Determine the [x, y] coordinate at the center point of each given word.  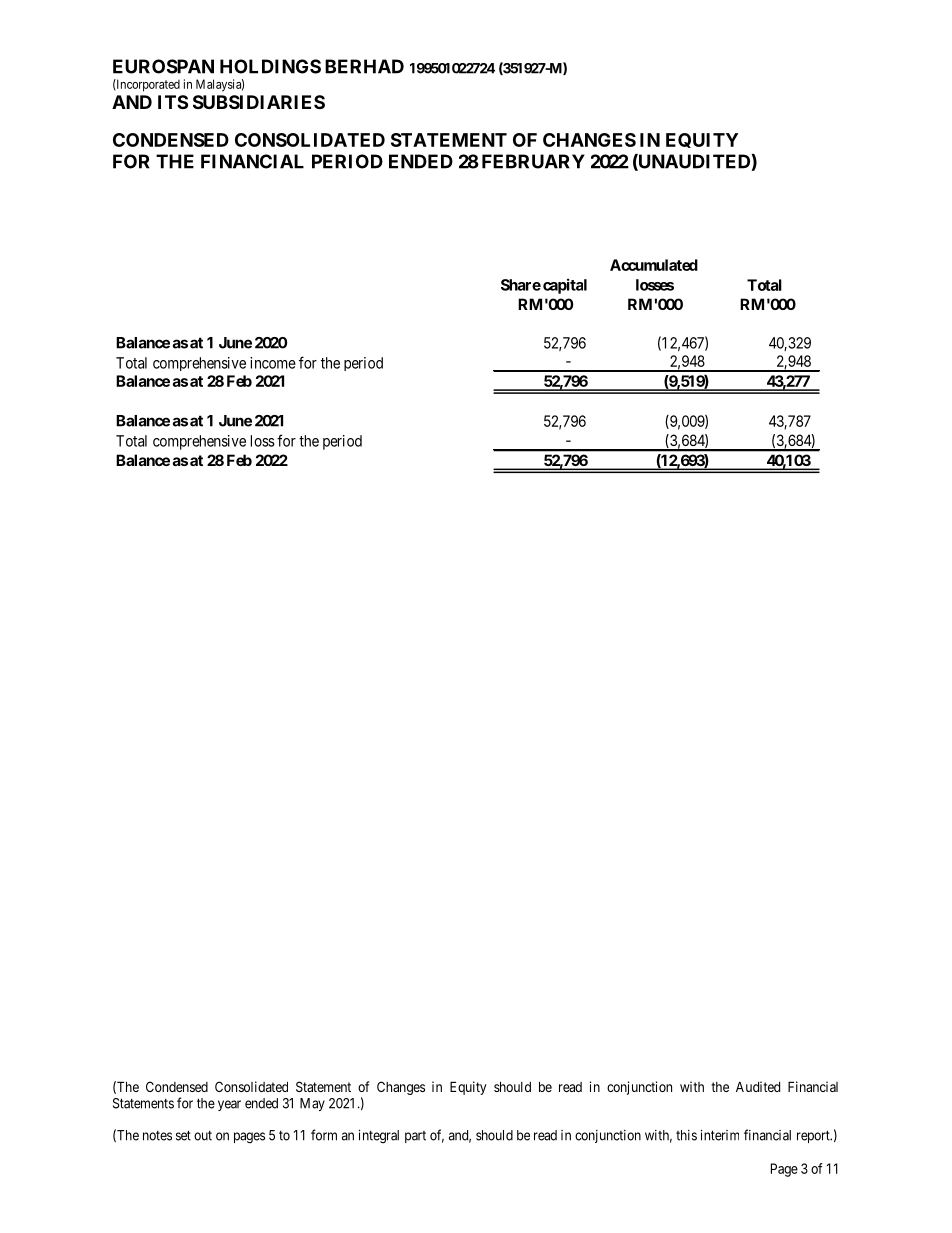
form [324, 1135]
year [229, 1105]
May [312, 1104]
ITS [173, 102]
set [183, 1135]
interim [720, 1135]
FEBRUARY [533, 161]
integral [379, 1137]
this [686, 1135]
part [415, 1137]
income [273, 363]
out [203, 1136]
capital [565, 286]
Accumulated [654, 265]
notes [157, 1136]
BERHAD [364, 66]
